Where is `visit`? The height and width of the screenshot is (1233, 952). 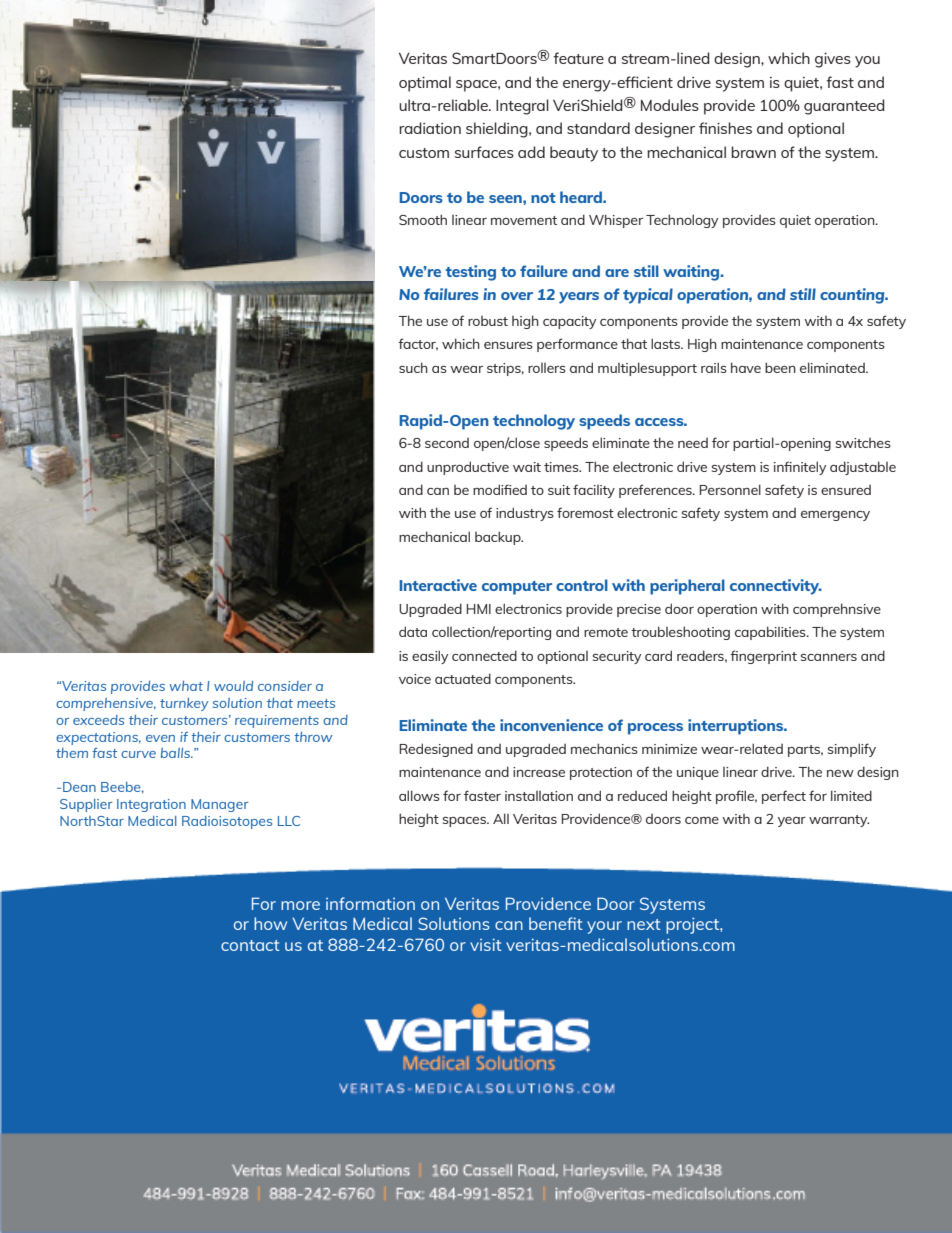
visit is located at coordinates (486, 945).
